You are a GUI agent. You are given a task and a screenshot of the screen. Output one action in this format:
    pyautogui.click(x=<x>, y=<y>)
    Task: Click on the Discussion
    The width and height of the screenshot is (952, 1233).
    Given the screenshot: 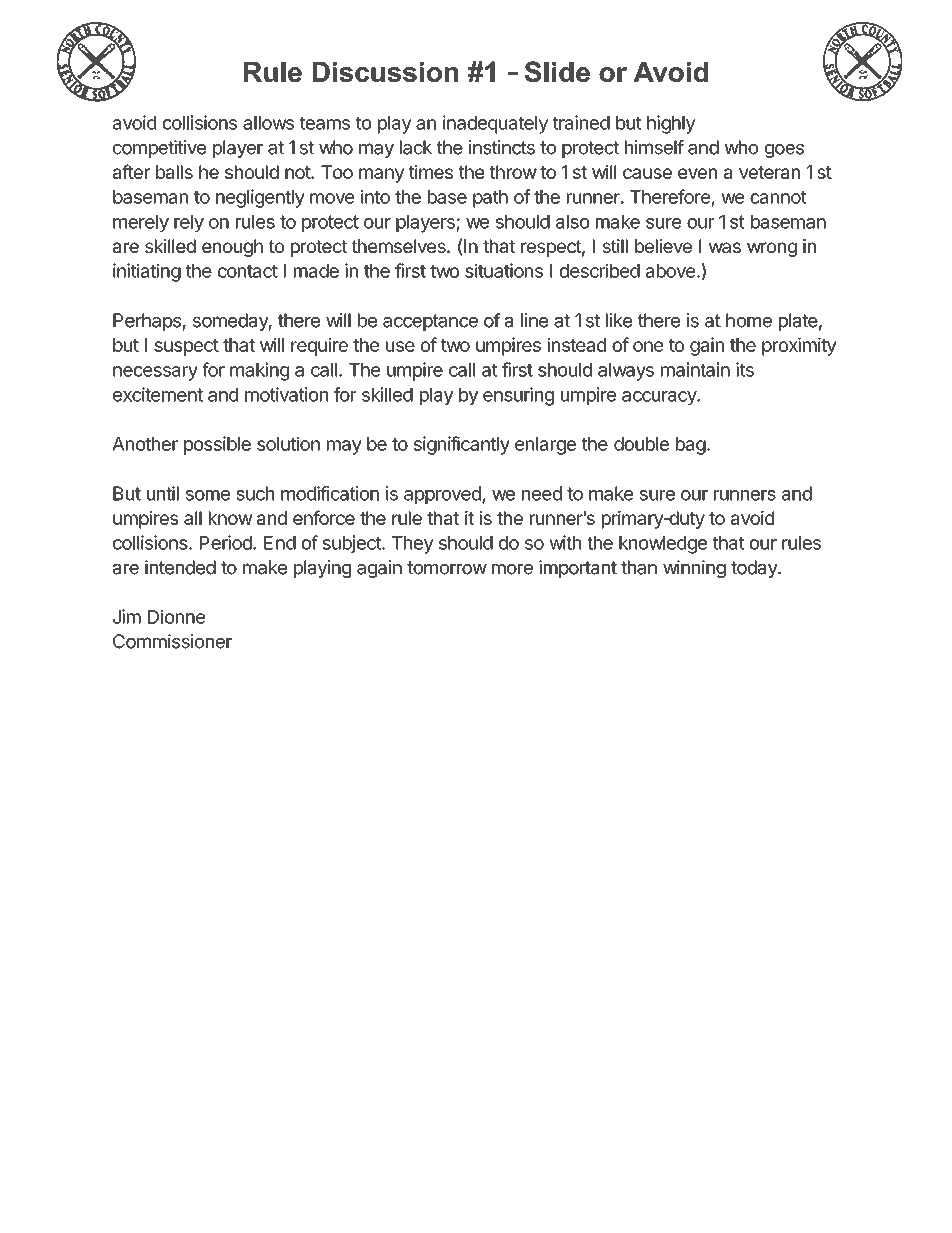 What is the action you would take?
    pyautogui.click(x=385, y=72)
